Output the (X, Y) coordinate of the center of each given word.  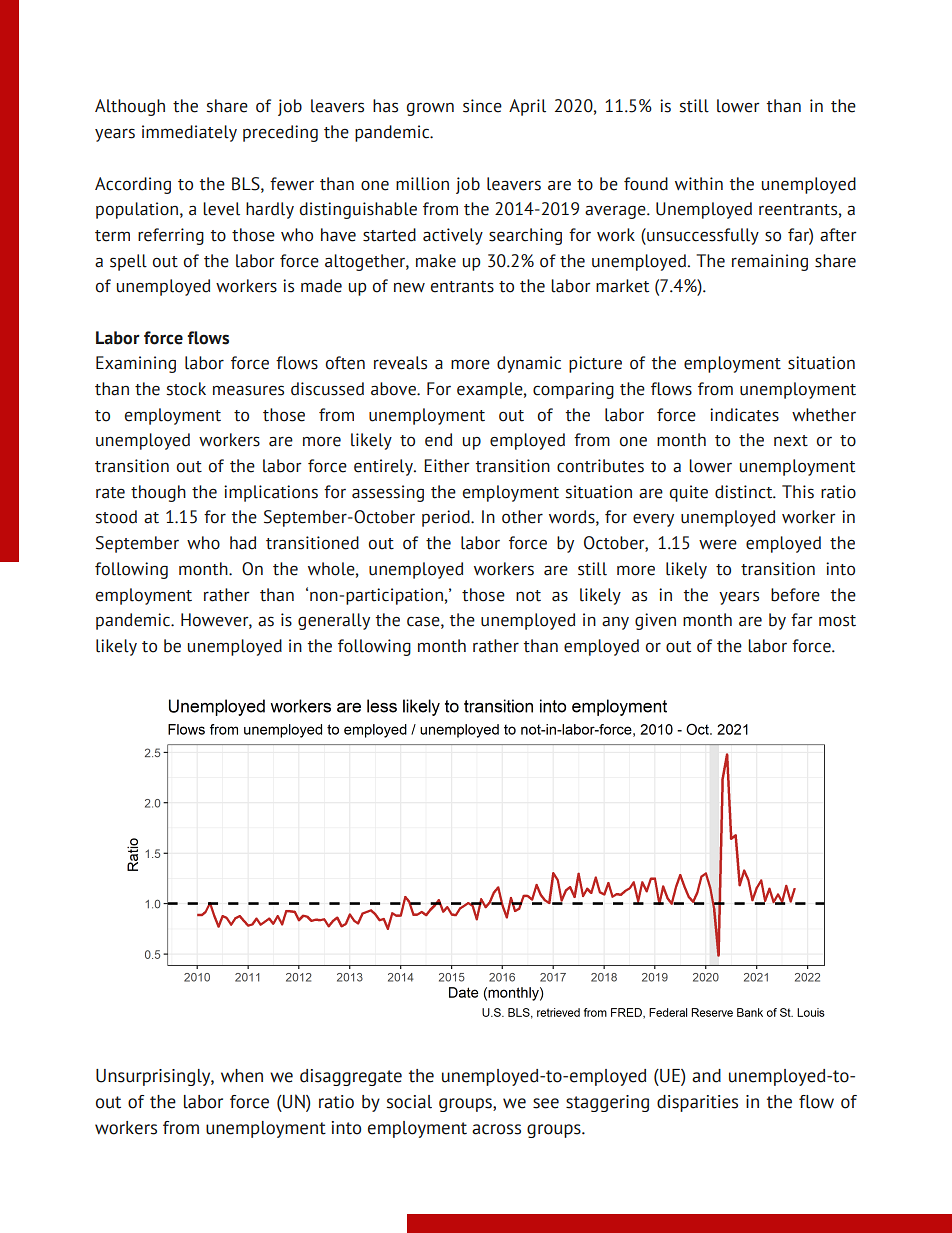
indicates (744, 415)
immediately (189, 133)
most (837, 621)
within (699, 184)
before (795, 595)
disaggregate (351, 1077)
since (482, 106)
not (528, 596)
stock (186, 389)
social (409, 1102)
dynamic (529, 364)
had (243, 543)
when (242, 1076)
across (496, 1129)
